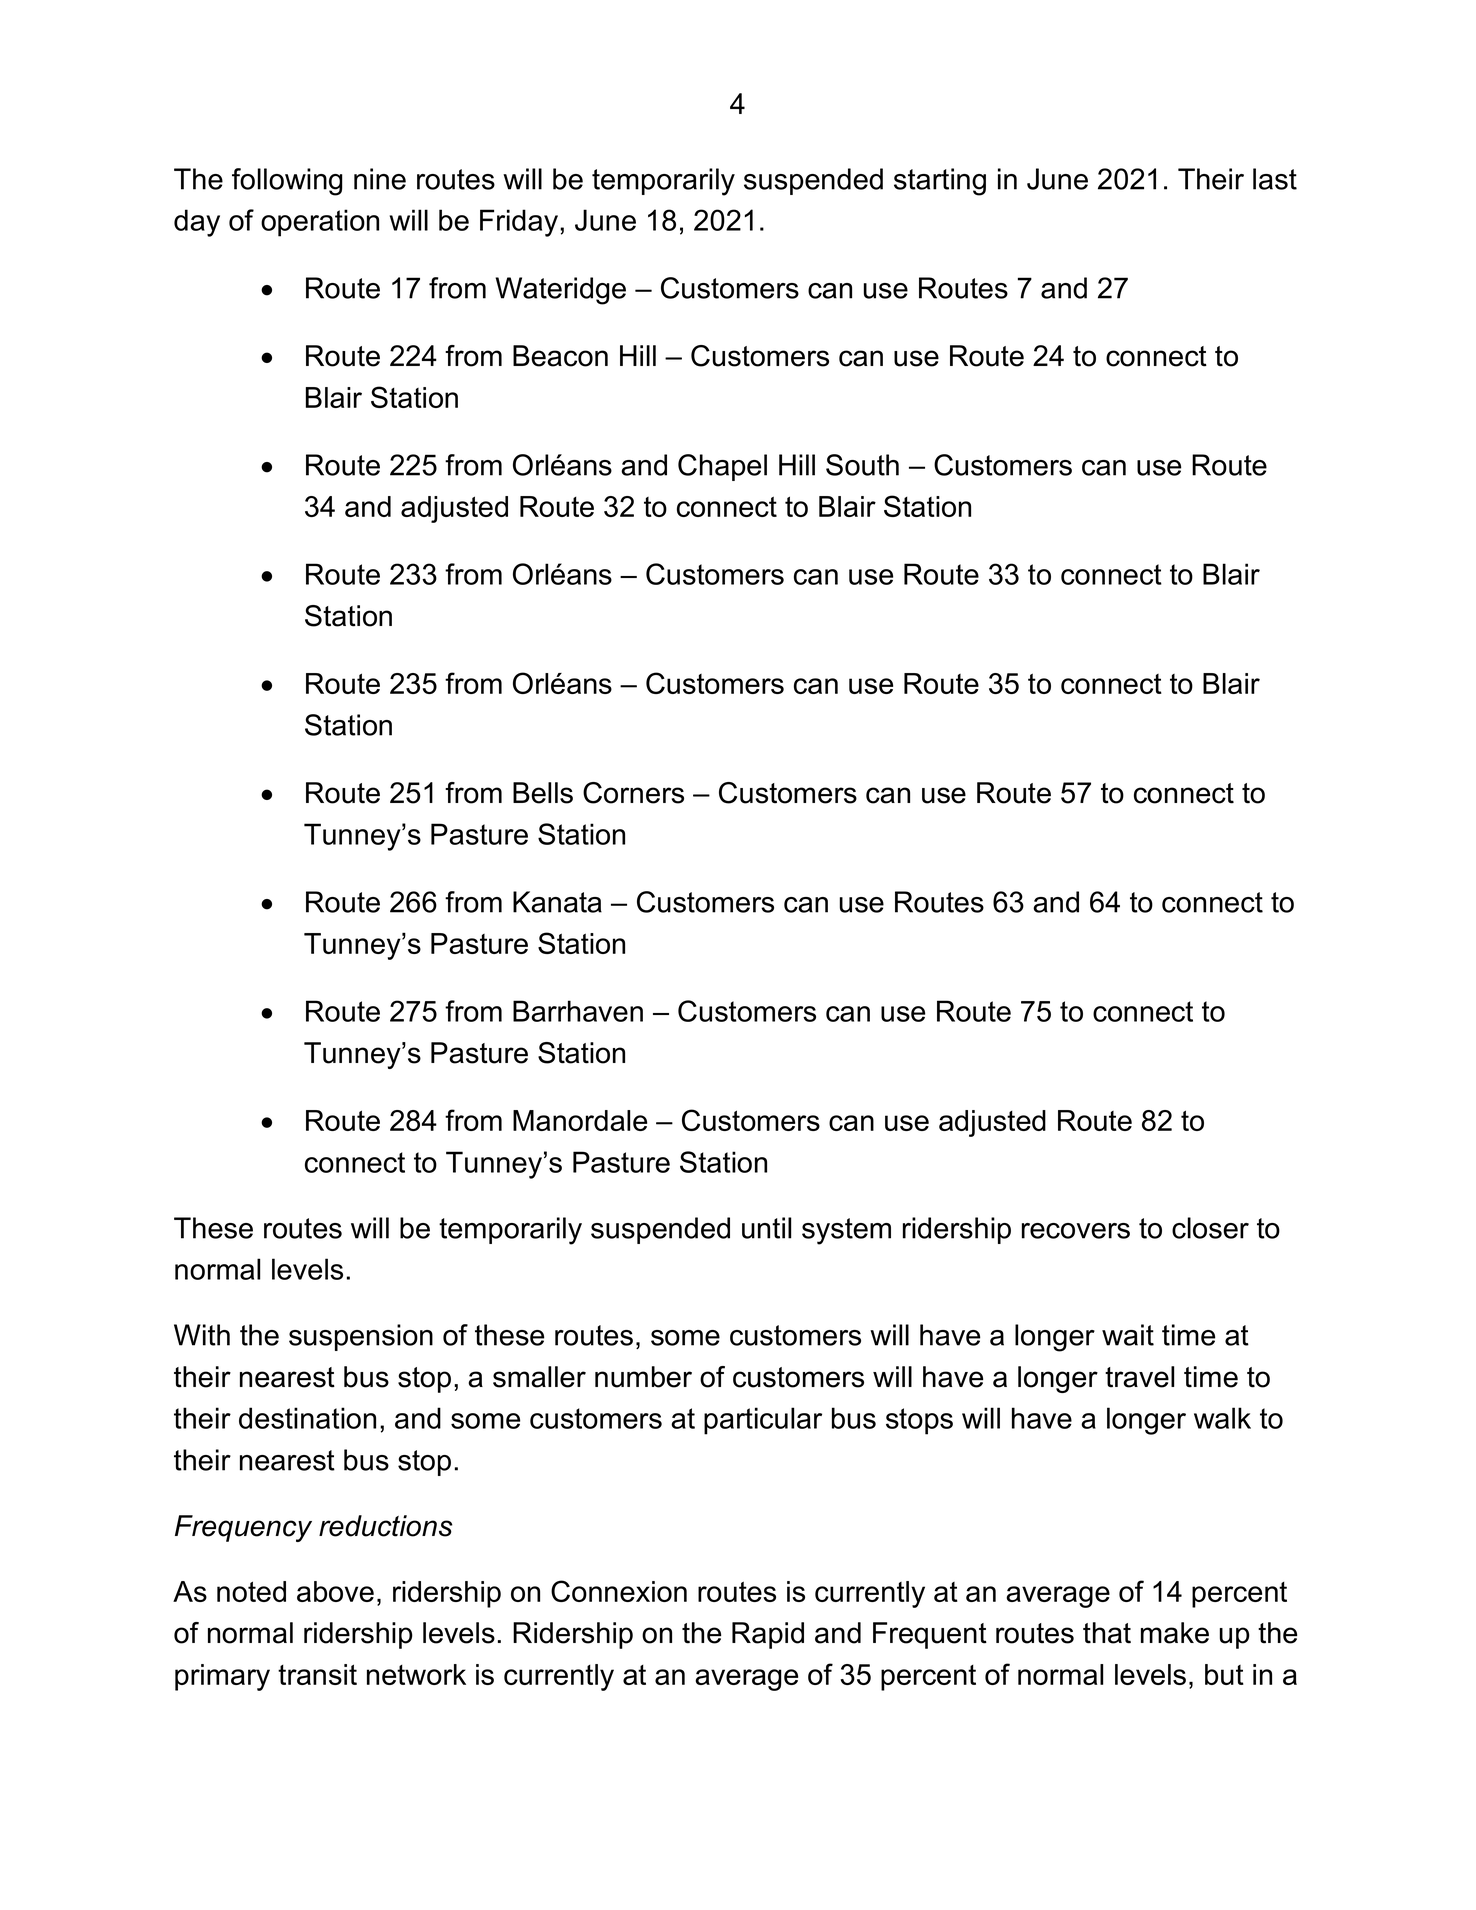  I want to click on starting, so click(940, 182).
